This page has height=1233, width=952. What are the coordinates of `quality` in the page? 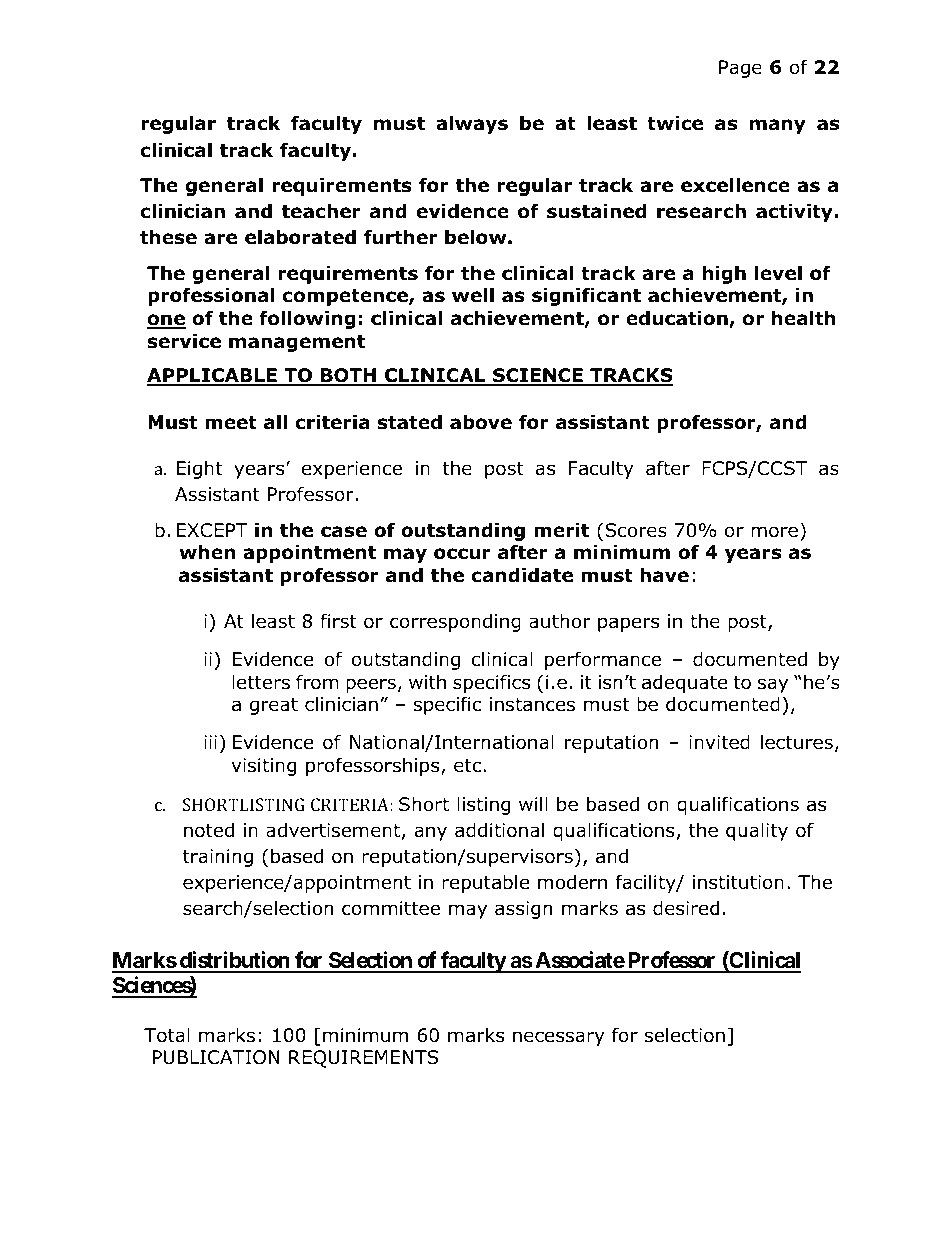 It's located at (757, 831).
